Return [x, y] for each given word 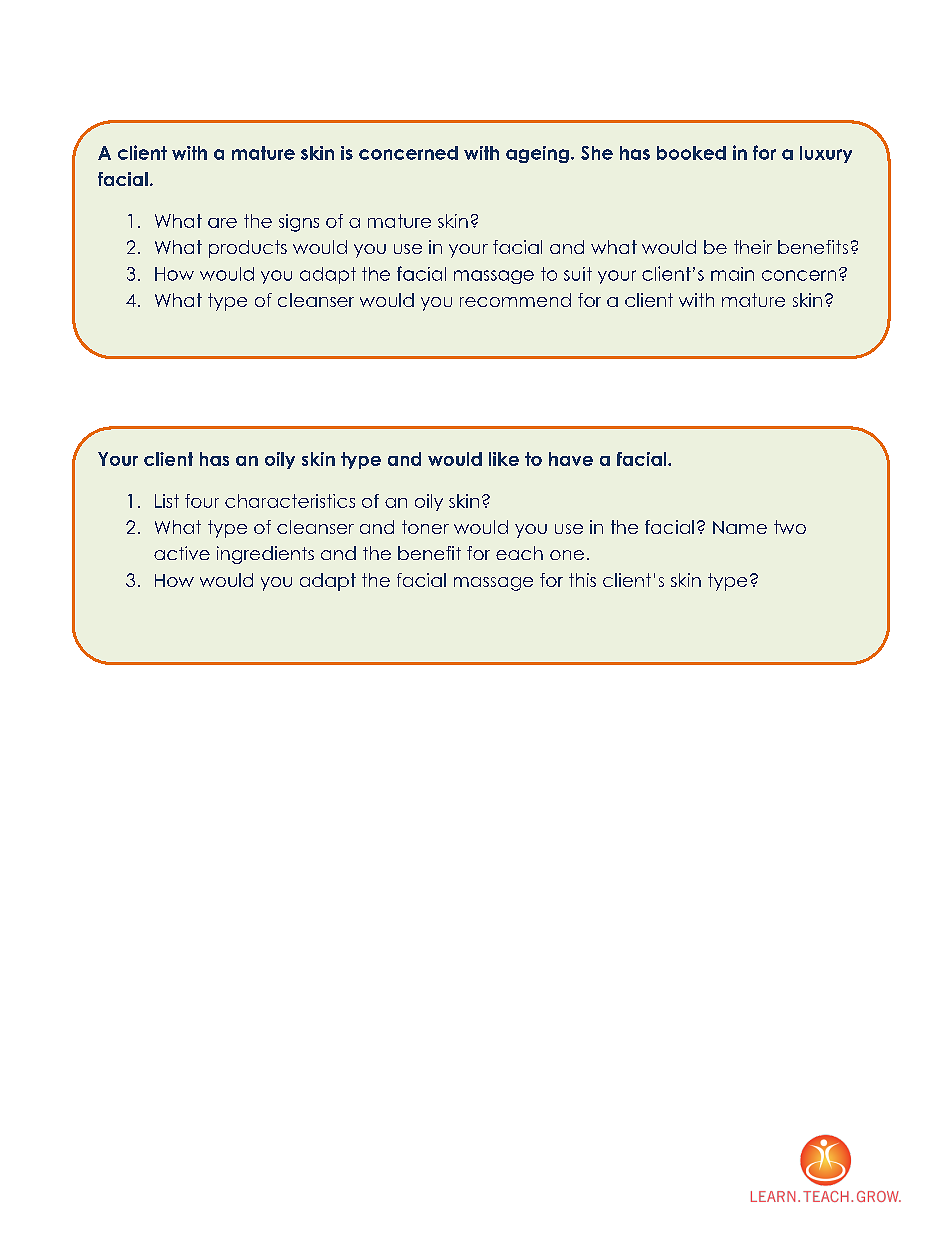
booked [691, 153]
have [571, 459]
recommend [515, 300]
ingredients [265, 555]
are [222, 223]
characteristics [290, 501]
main [732, 274]
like [504, 459]
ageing [537, 154]
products [248, 249]
